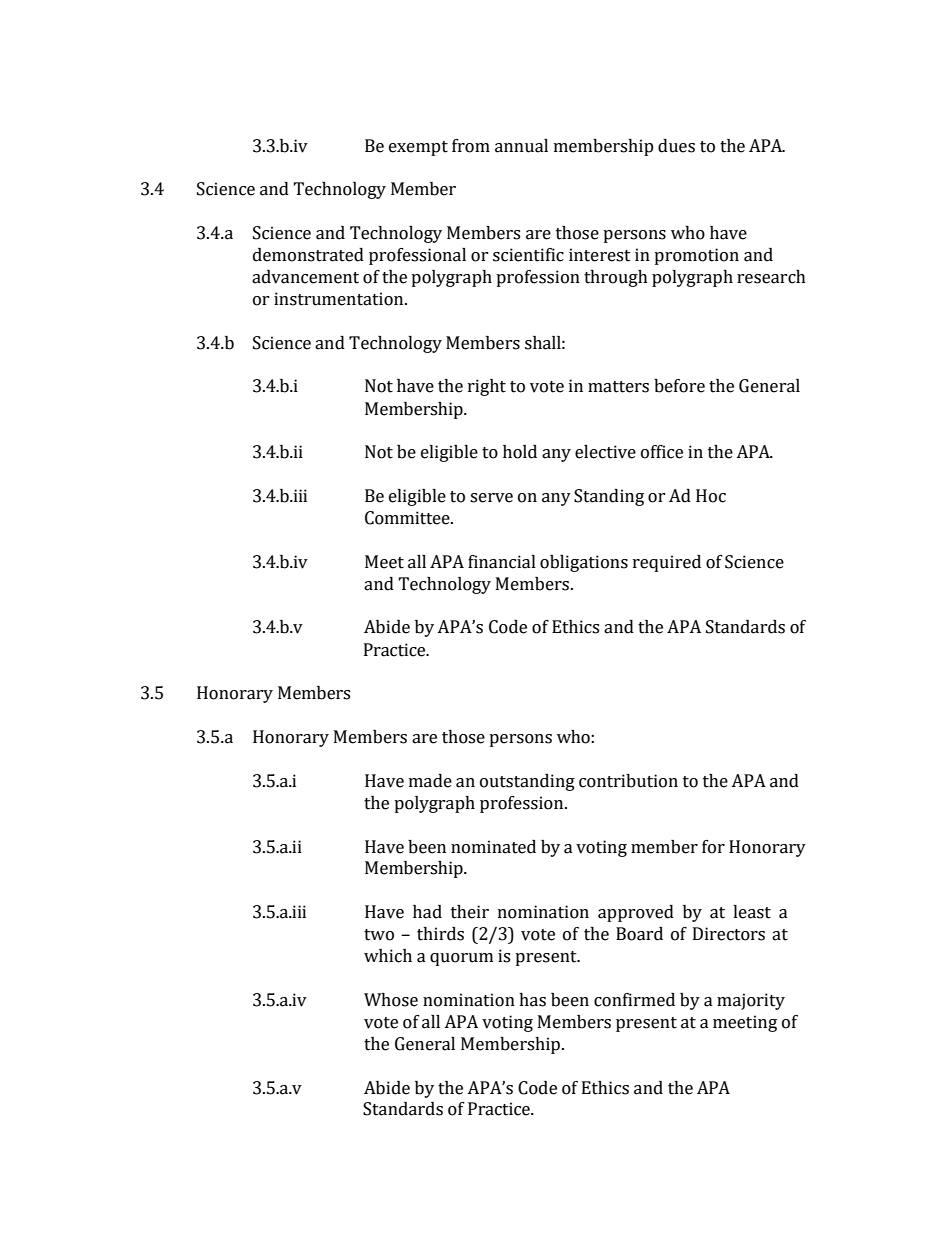 The image size is (952, 1233). Describe the element at coordinates (408, 518) in the screenshot. I see `Committee` at that location.
